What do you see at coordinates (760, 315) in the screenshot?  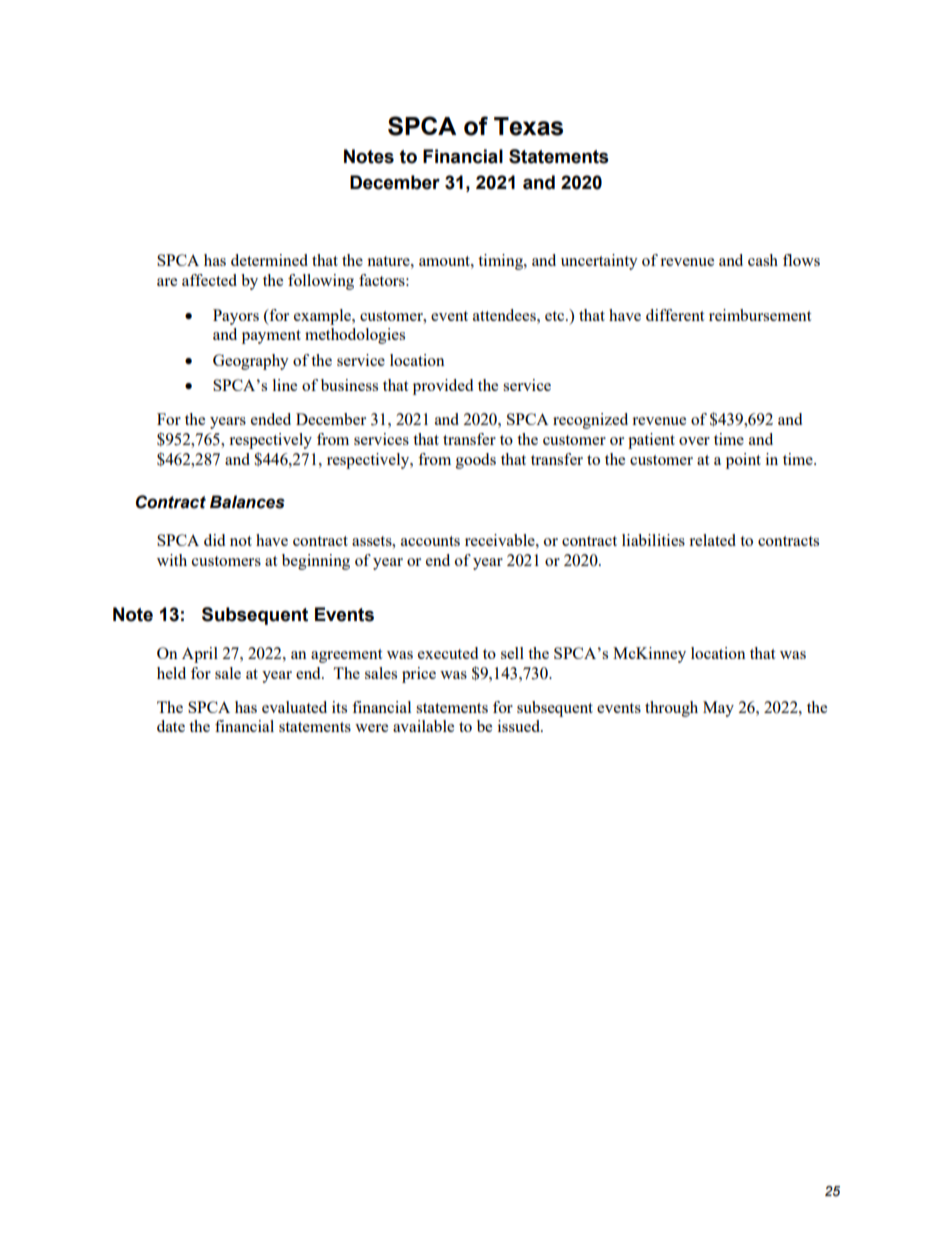 I see `reimbursement` at bounding box center [760, 315].
